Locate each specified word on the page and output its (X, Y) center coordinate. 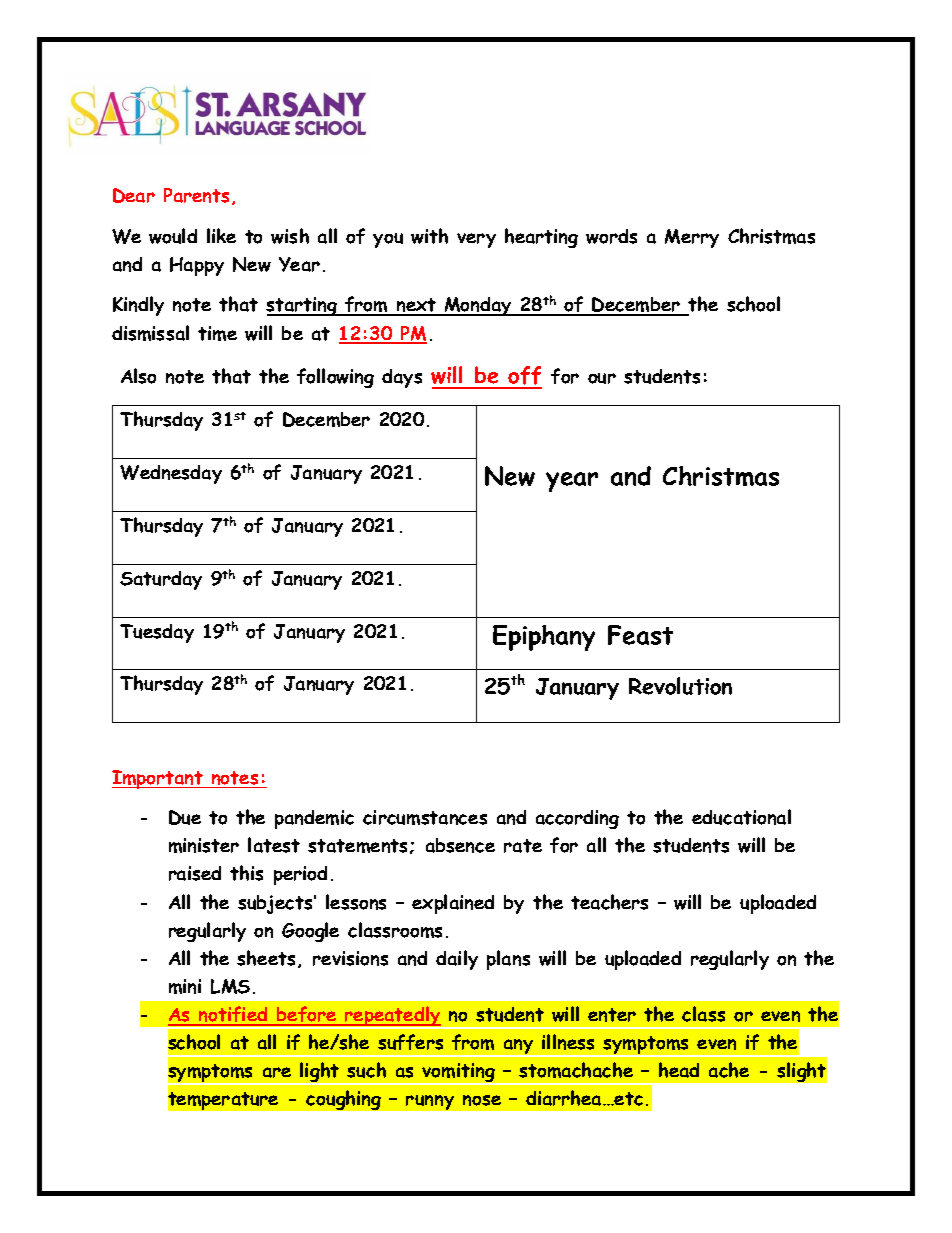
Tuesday (157, 633)
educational (741, 817)
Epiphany (544, 638)
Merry (692, 238)
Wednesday (171, 474)
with (429, 236)
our (602, 378)
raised (195, 873)
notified (233, 1015)
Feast (640, 635)
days (402, 378)
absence (460, 845)
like (221, 235)
